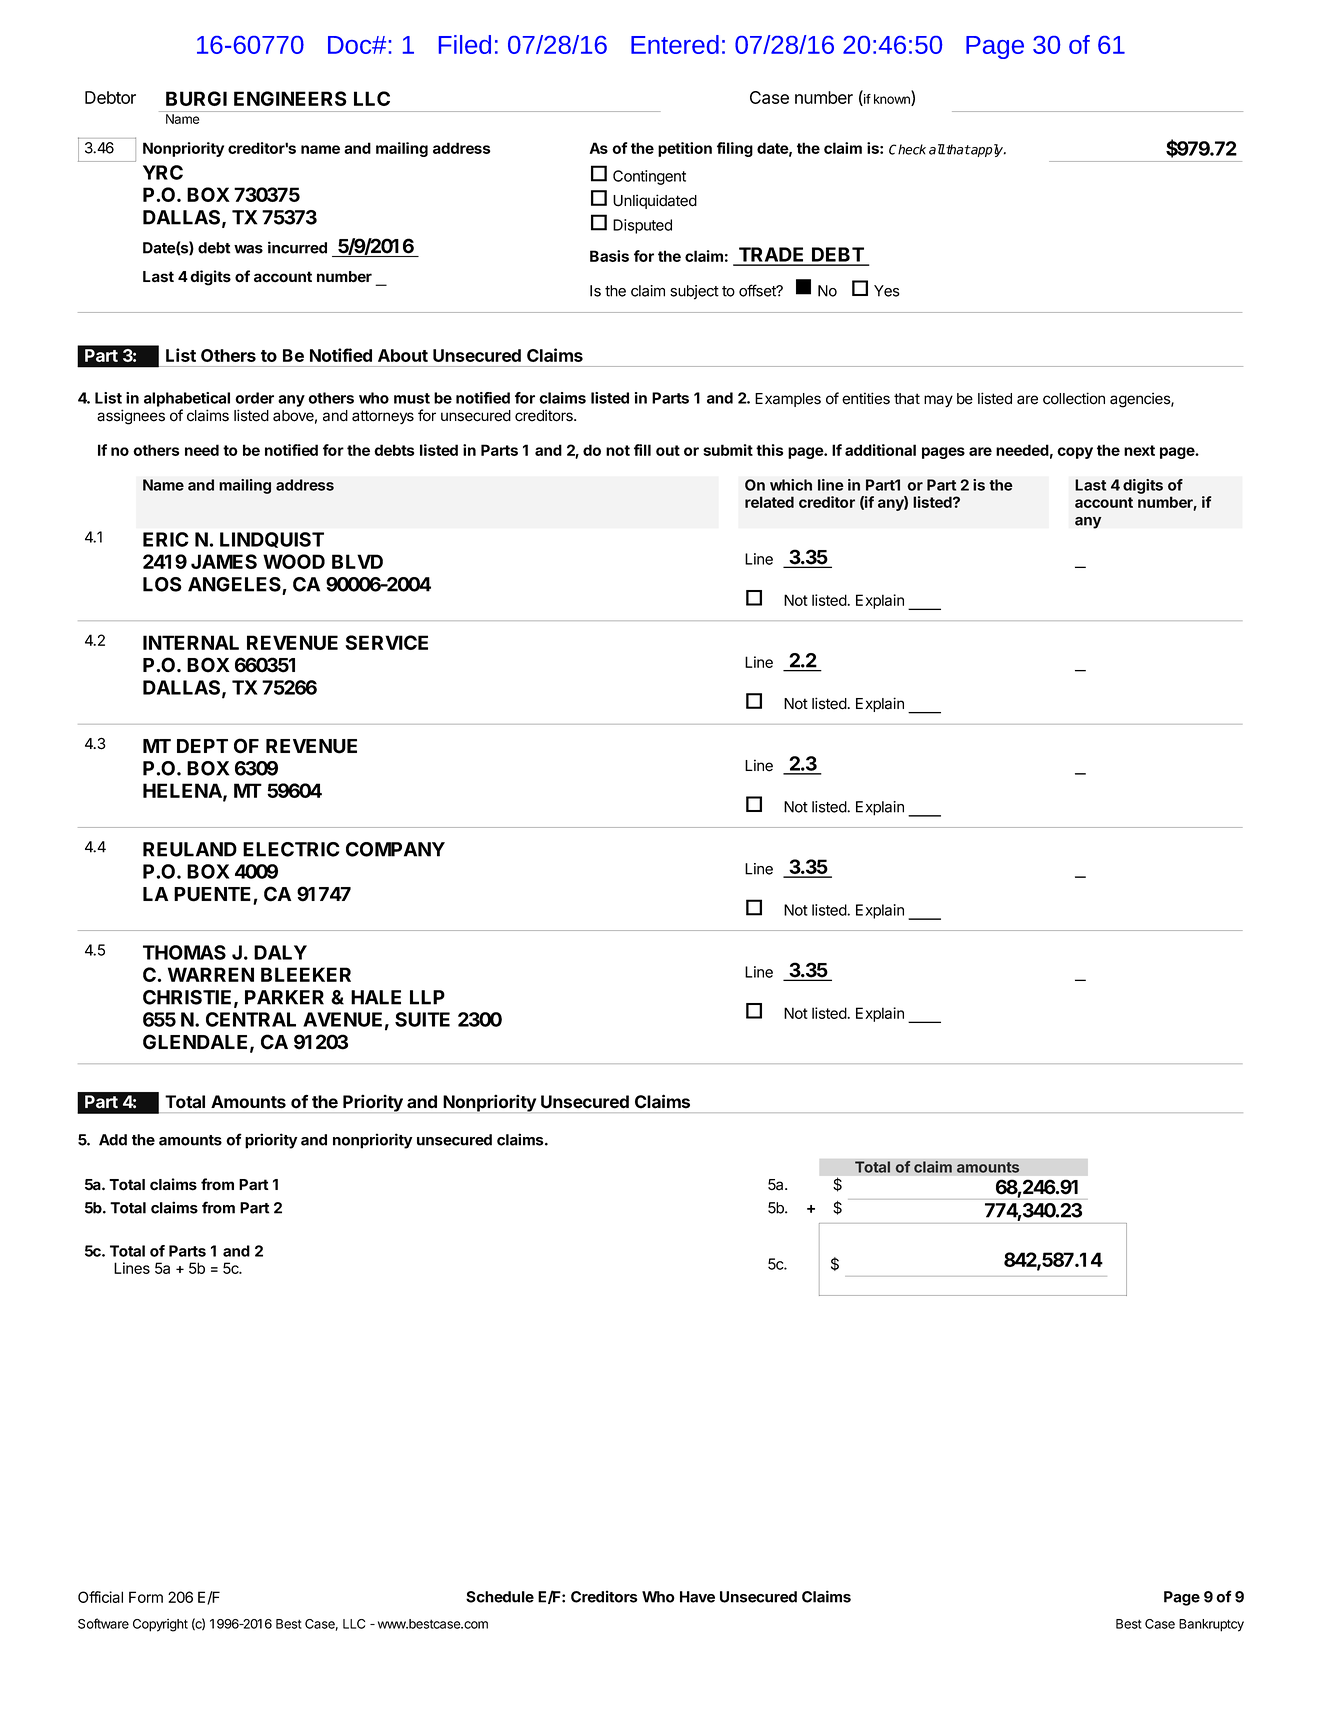  I want to click on ELECTRIC, so click(291, 849).
